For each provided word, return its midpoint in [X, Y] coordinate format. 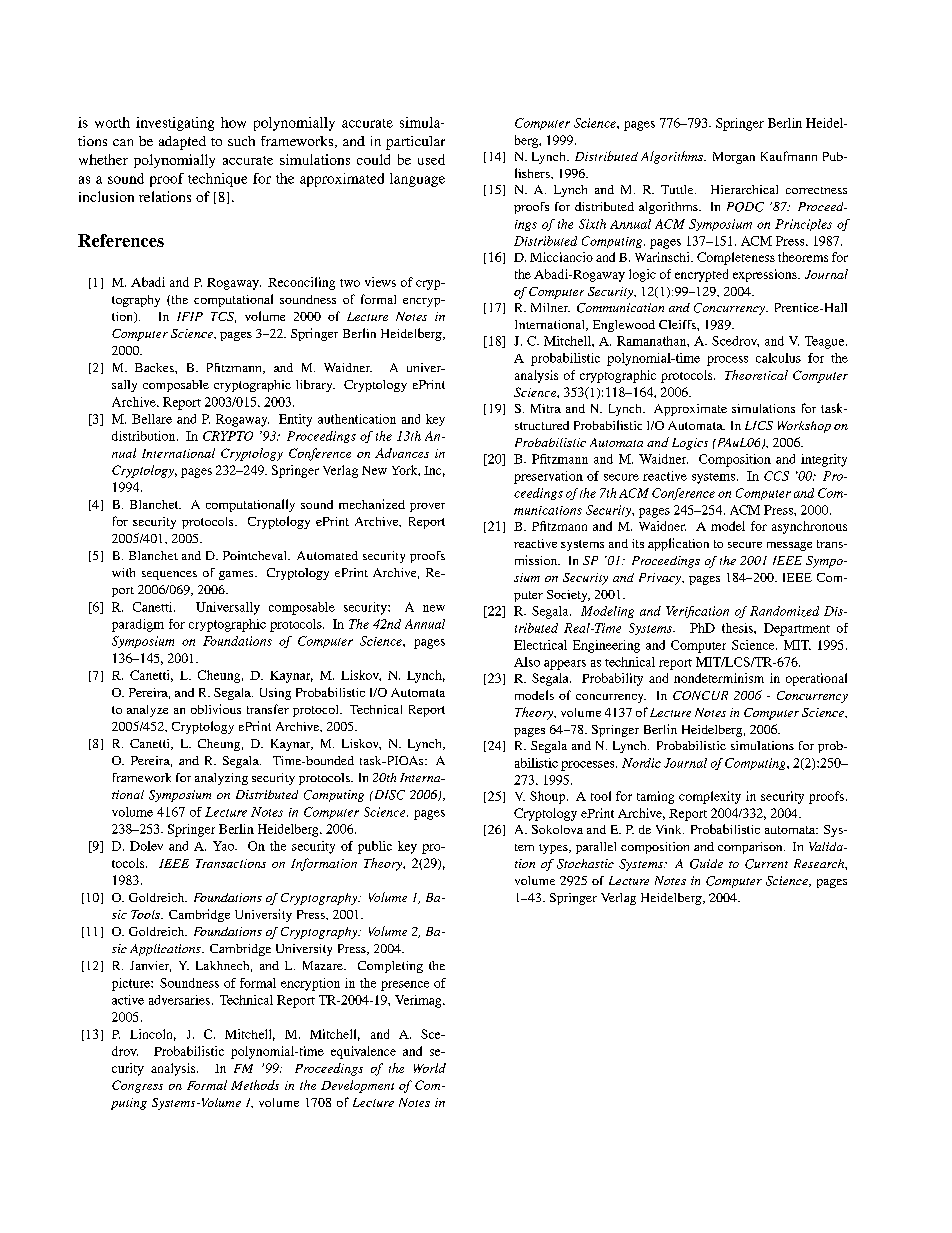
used [431, 159]
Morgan [734, 158]
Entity [295, 420]
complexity [710, 797]
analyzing [221, 779]
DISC [388, 795]
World [430, 1068]
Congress [137, 1086]
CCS [776, 476]
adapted [182, 143]
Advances [402, 453]
